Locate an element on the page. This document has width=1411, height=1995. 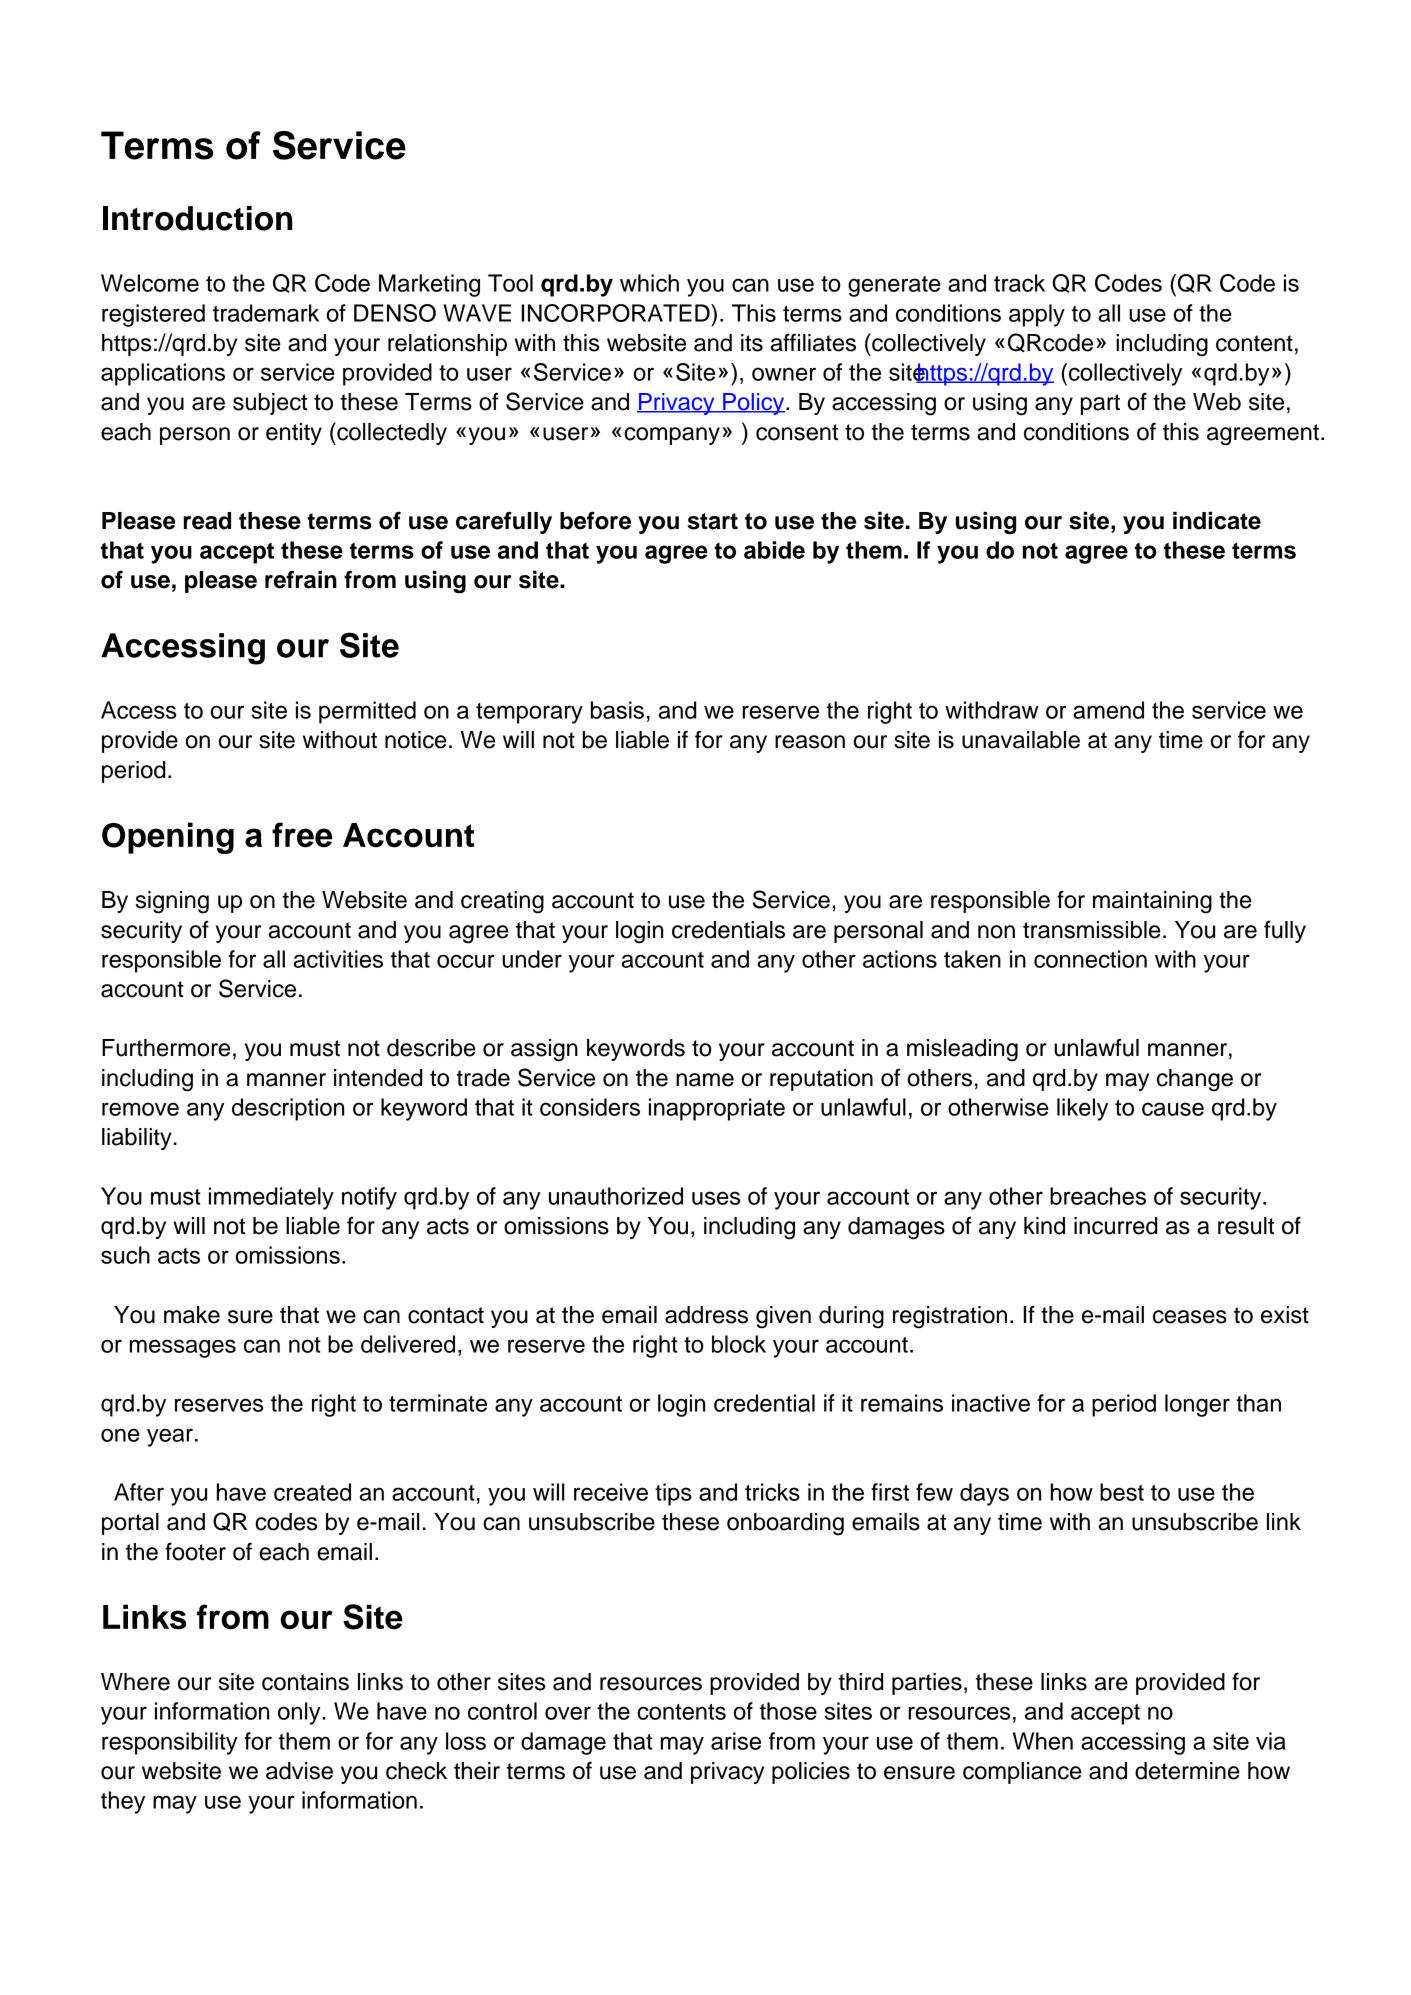
which is located at coordinates (649, 283).
